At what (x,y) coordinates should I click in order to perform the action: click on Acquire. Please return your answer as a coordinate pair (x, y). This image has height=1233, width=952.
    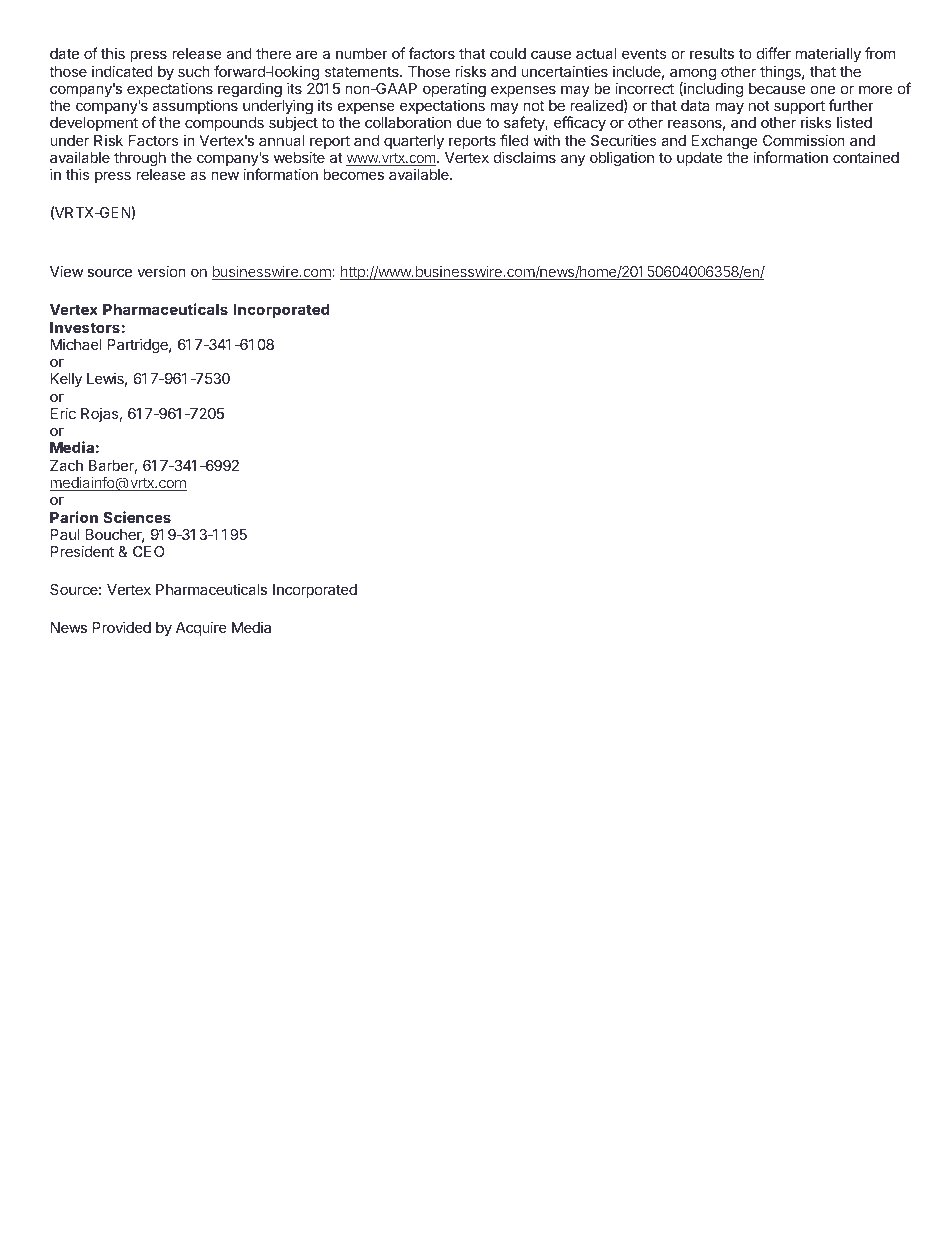
    Looking at the image, I should click on (201, 628).
